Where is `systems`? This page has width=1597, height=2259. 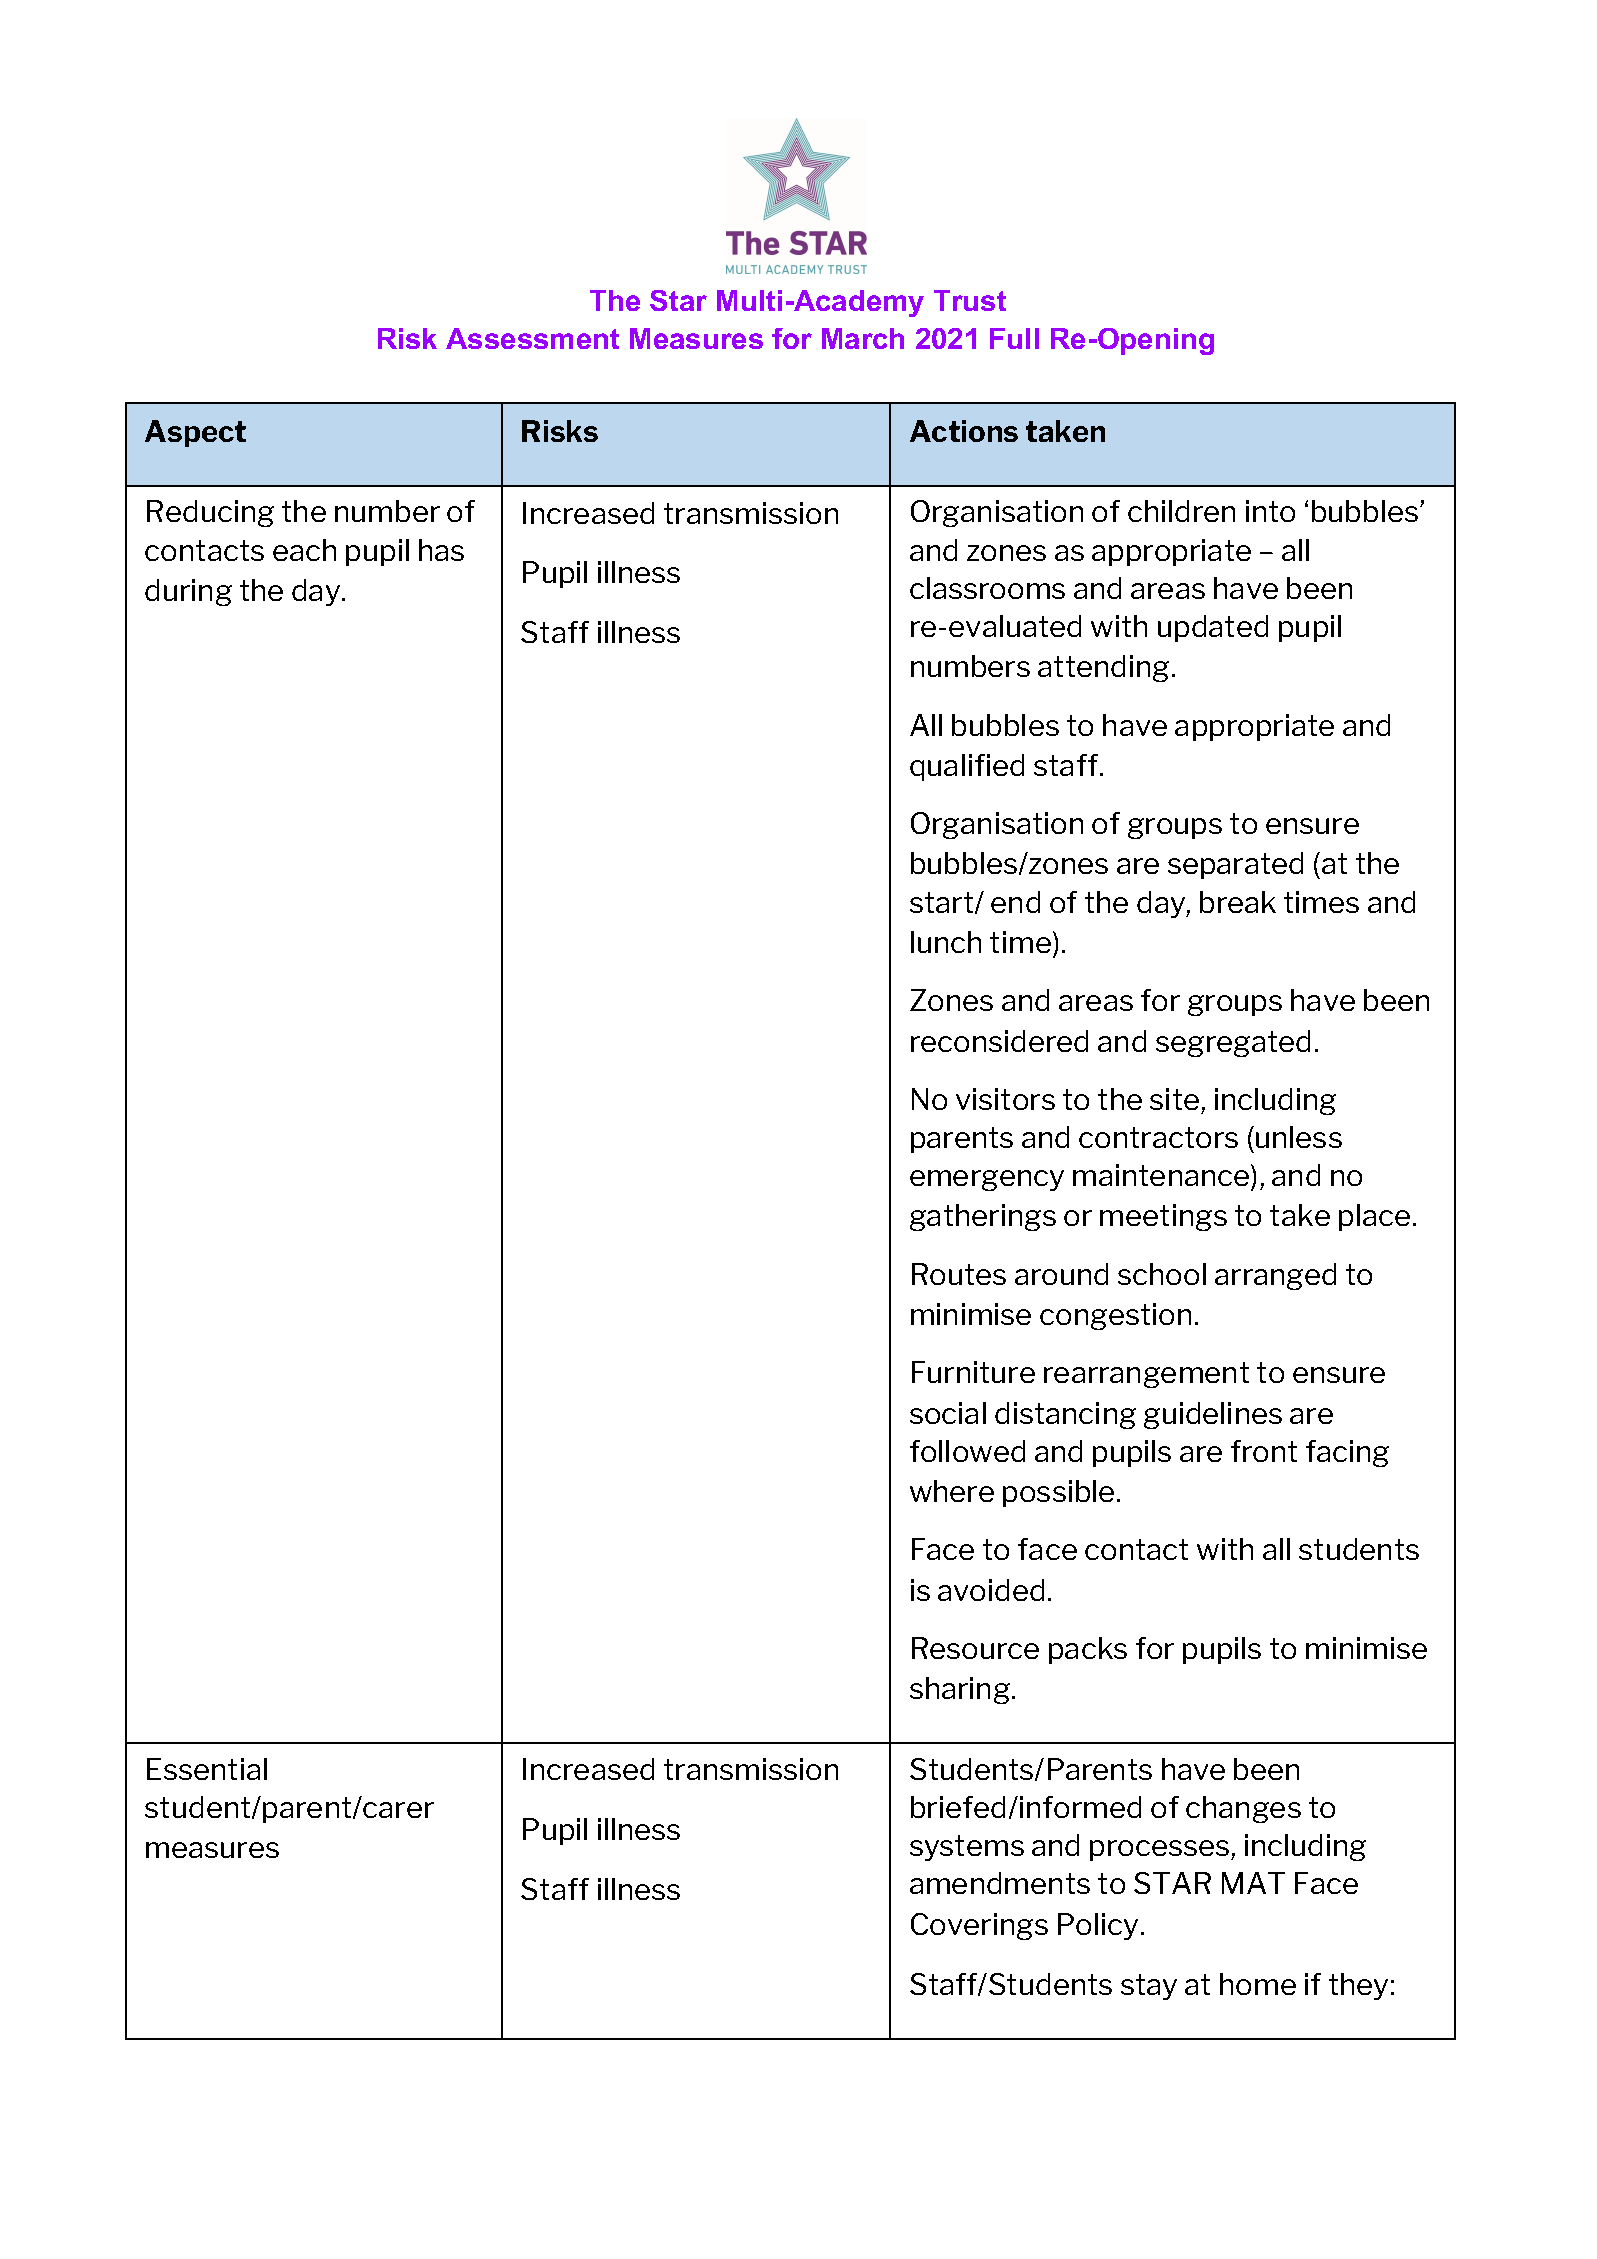 systems is located at coordinates (967, 1848).
